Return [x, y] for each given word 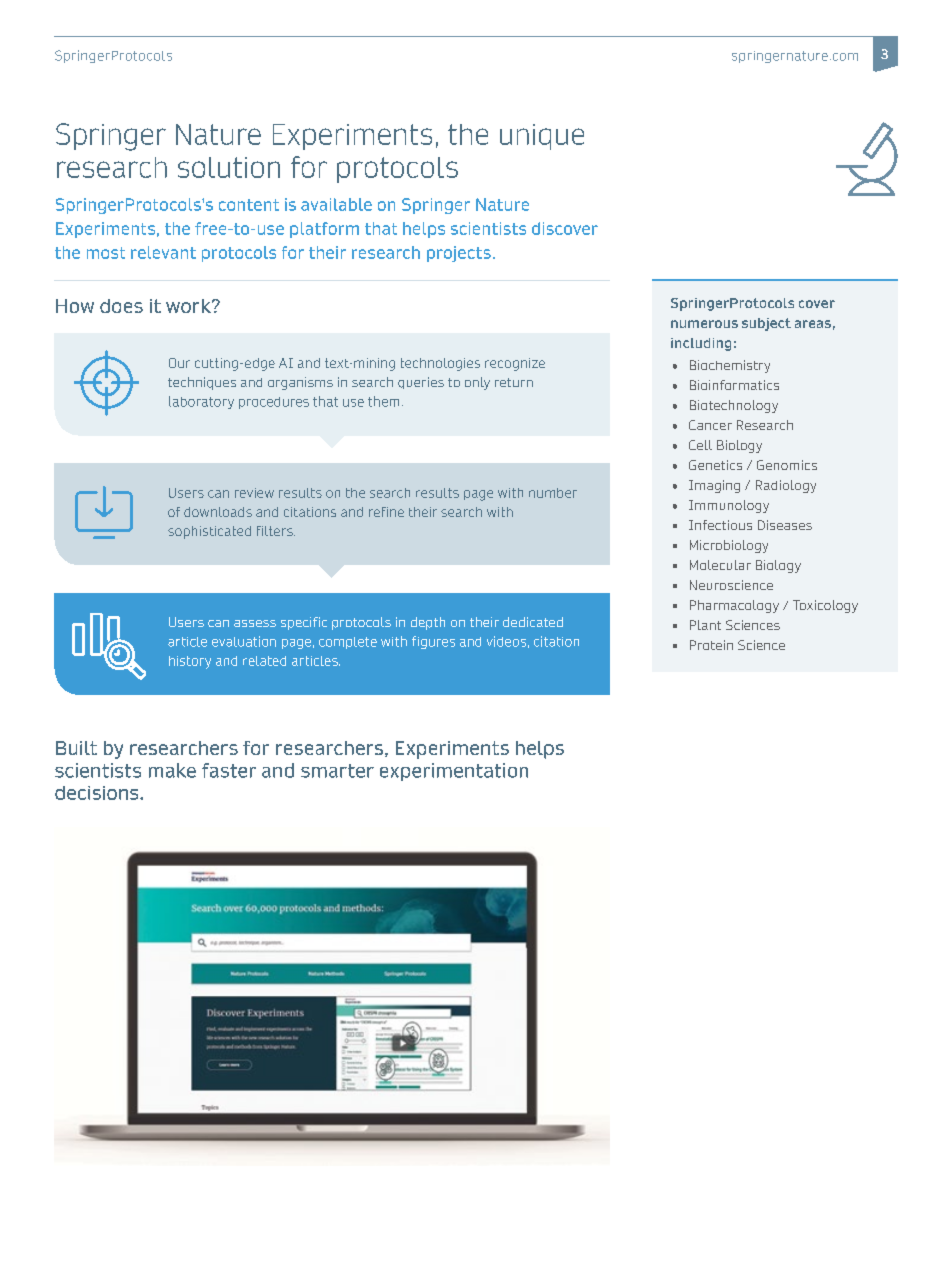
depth [428, 623]
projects [459, 254]
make [172, 770]
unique [542, 137]
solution [229, 167]
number [553, 493]
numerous [704, 324]
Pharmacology [734, 606]
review [254, 493]
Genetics [715, 465]
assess [255, 623]
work [189, 306]
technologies [440, 364]
